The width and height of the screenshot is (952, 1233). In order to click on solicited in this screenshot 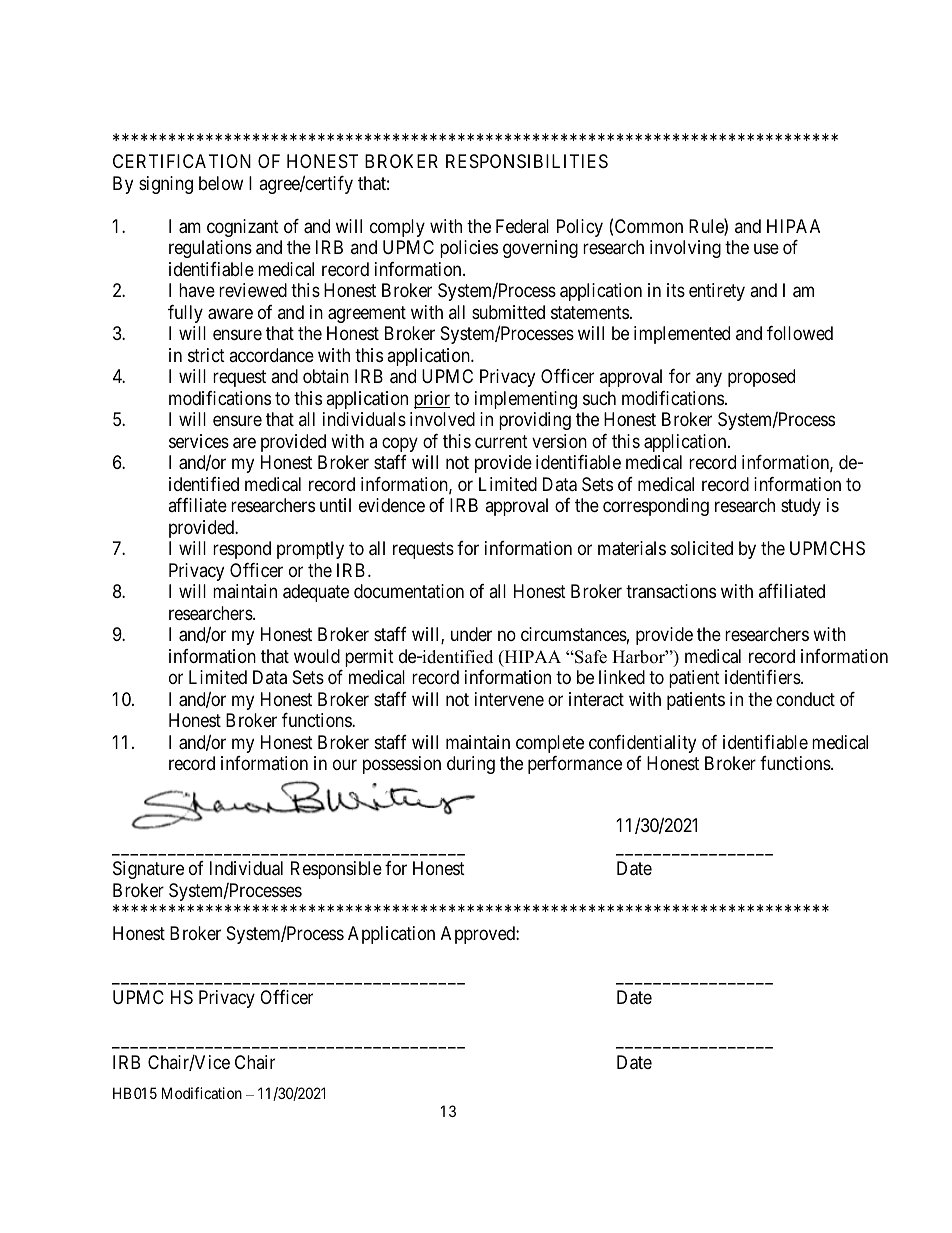, I will do `click(702, 548)`.
